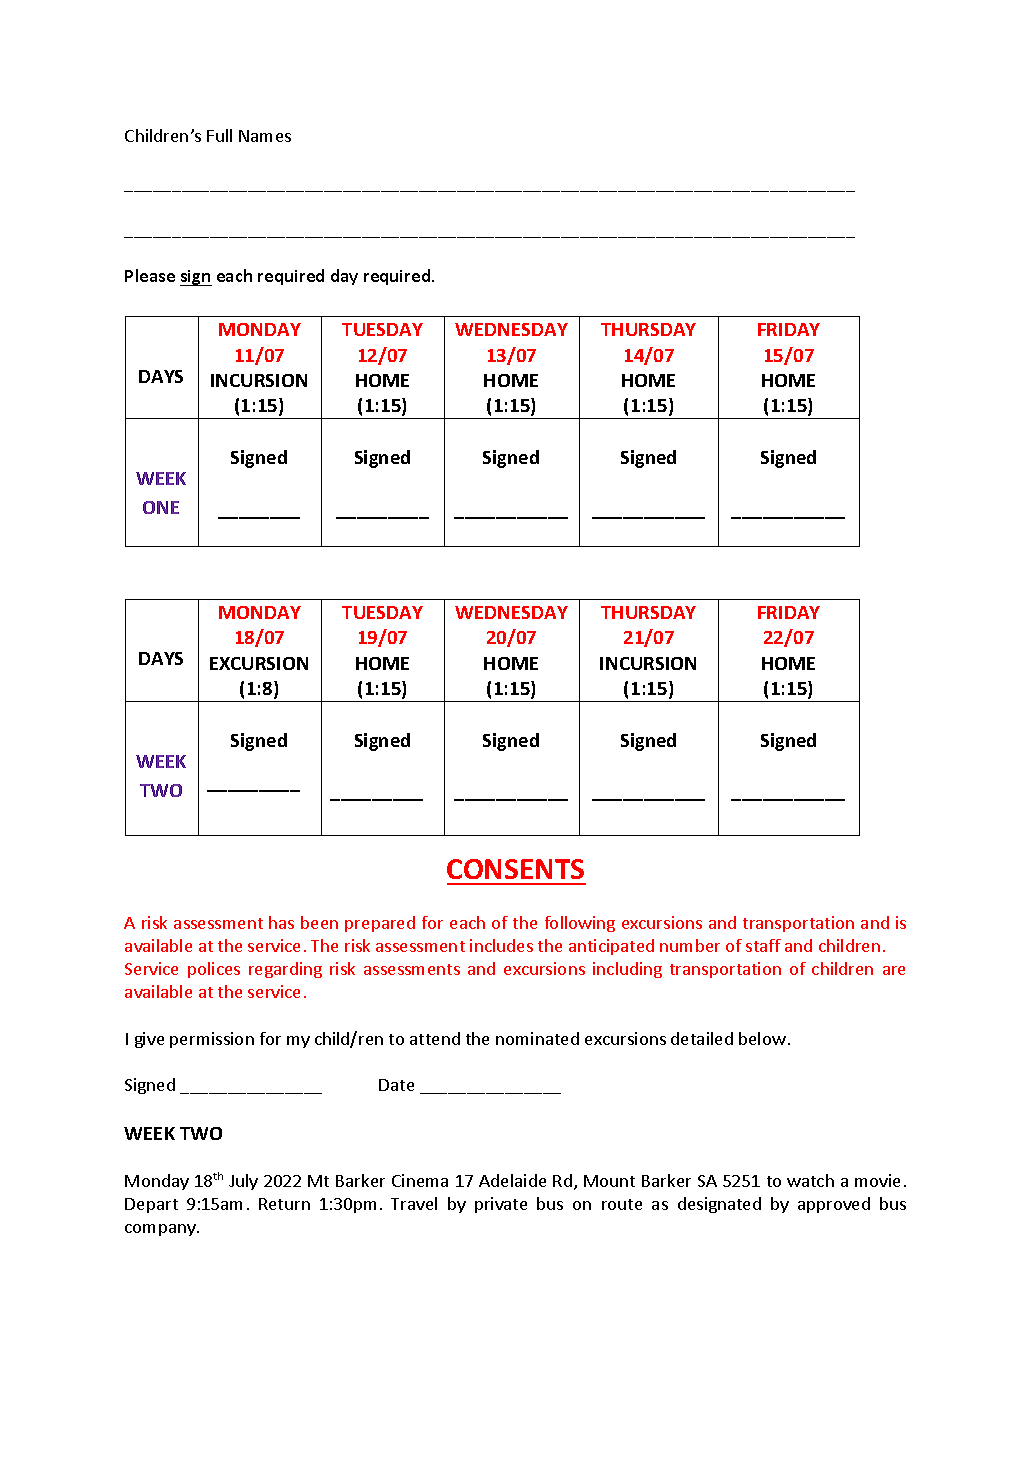 The image size is (1032, 1459). Describe the element at coordinates (319, 922) in the document. I see `been` at that location.
